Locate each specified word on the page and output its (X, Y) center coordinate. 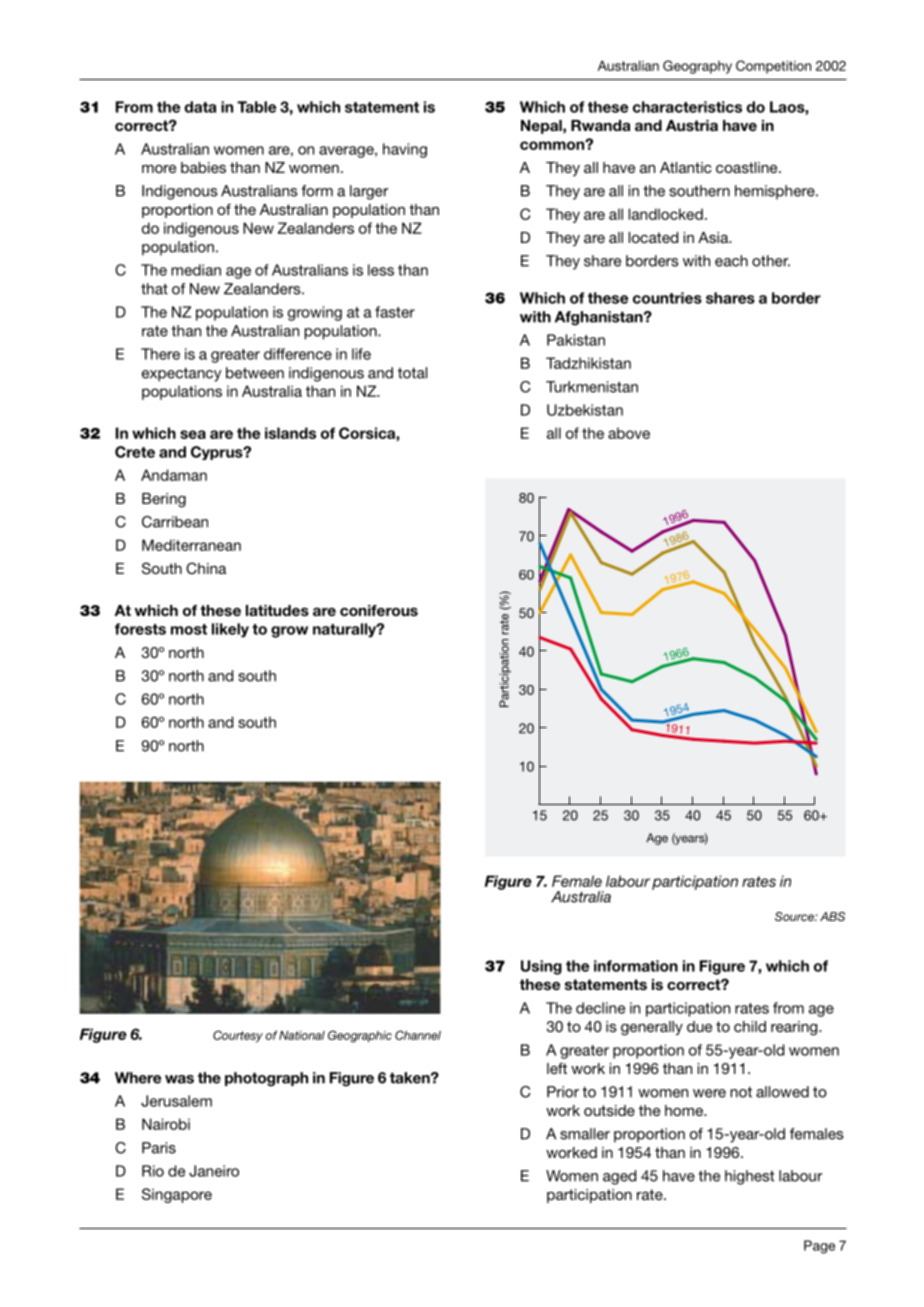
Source (795, 916)
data (200, 107)
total (412, 373)
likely (230, 630)
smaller (585, 1134)
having (405, 150)
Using (541, 967)
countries (667, 298)
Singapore (177, 1195)
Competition (773, 67)
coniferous (379, 610)
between (255, 373)
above (629, 433)
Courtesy (238, 1036)
